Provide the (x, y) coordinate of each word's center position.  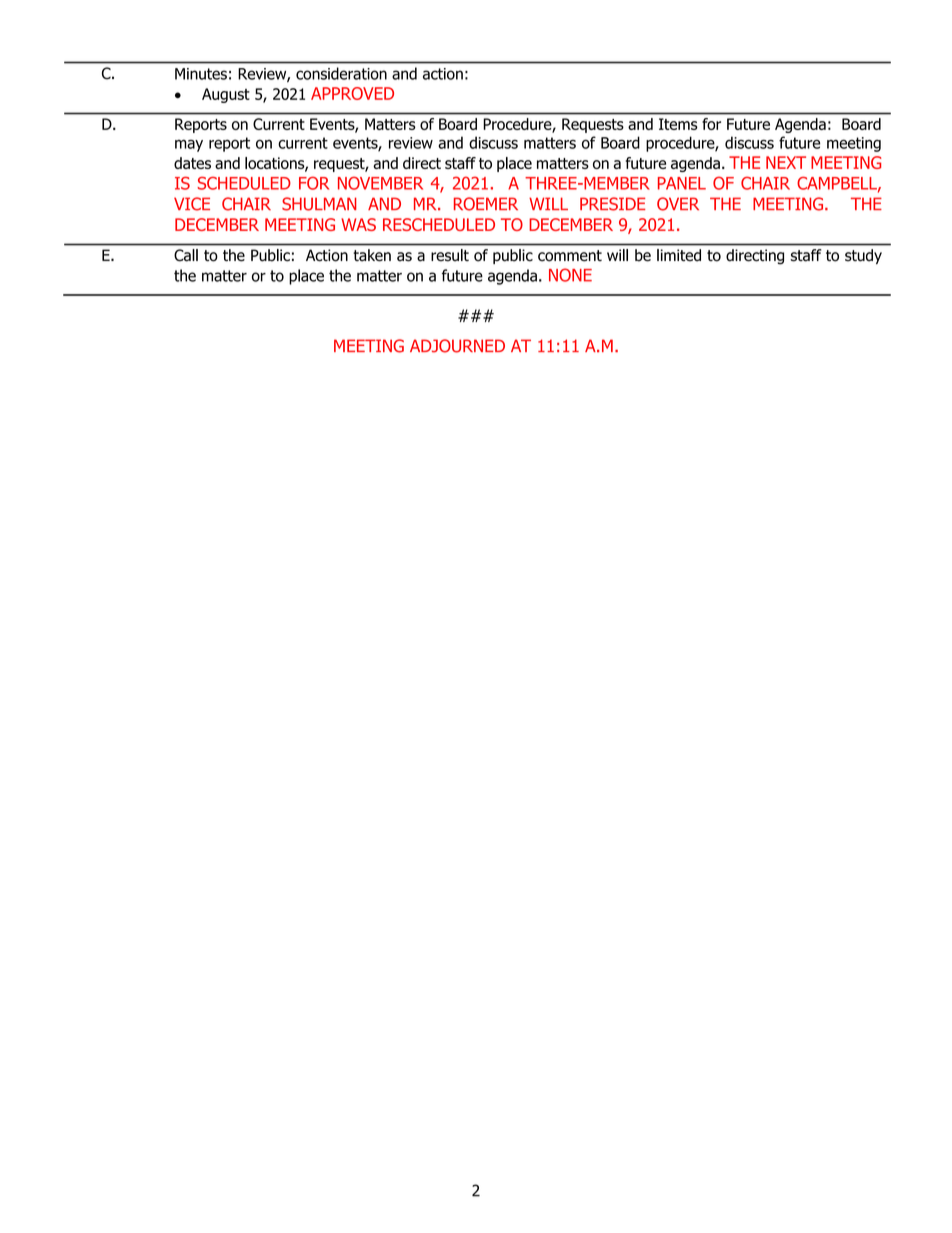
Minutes (201, 74)
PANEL (682, 183)
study (863, 256)
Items (678, 124)
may (189, 146)
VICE (192, 204)
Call (186, 255)
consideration (341, 73)
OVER (678, 204)
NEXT (786, 162)
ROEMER (486, 204)
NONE (570, 275)
